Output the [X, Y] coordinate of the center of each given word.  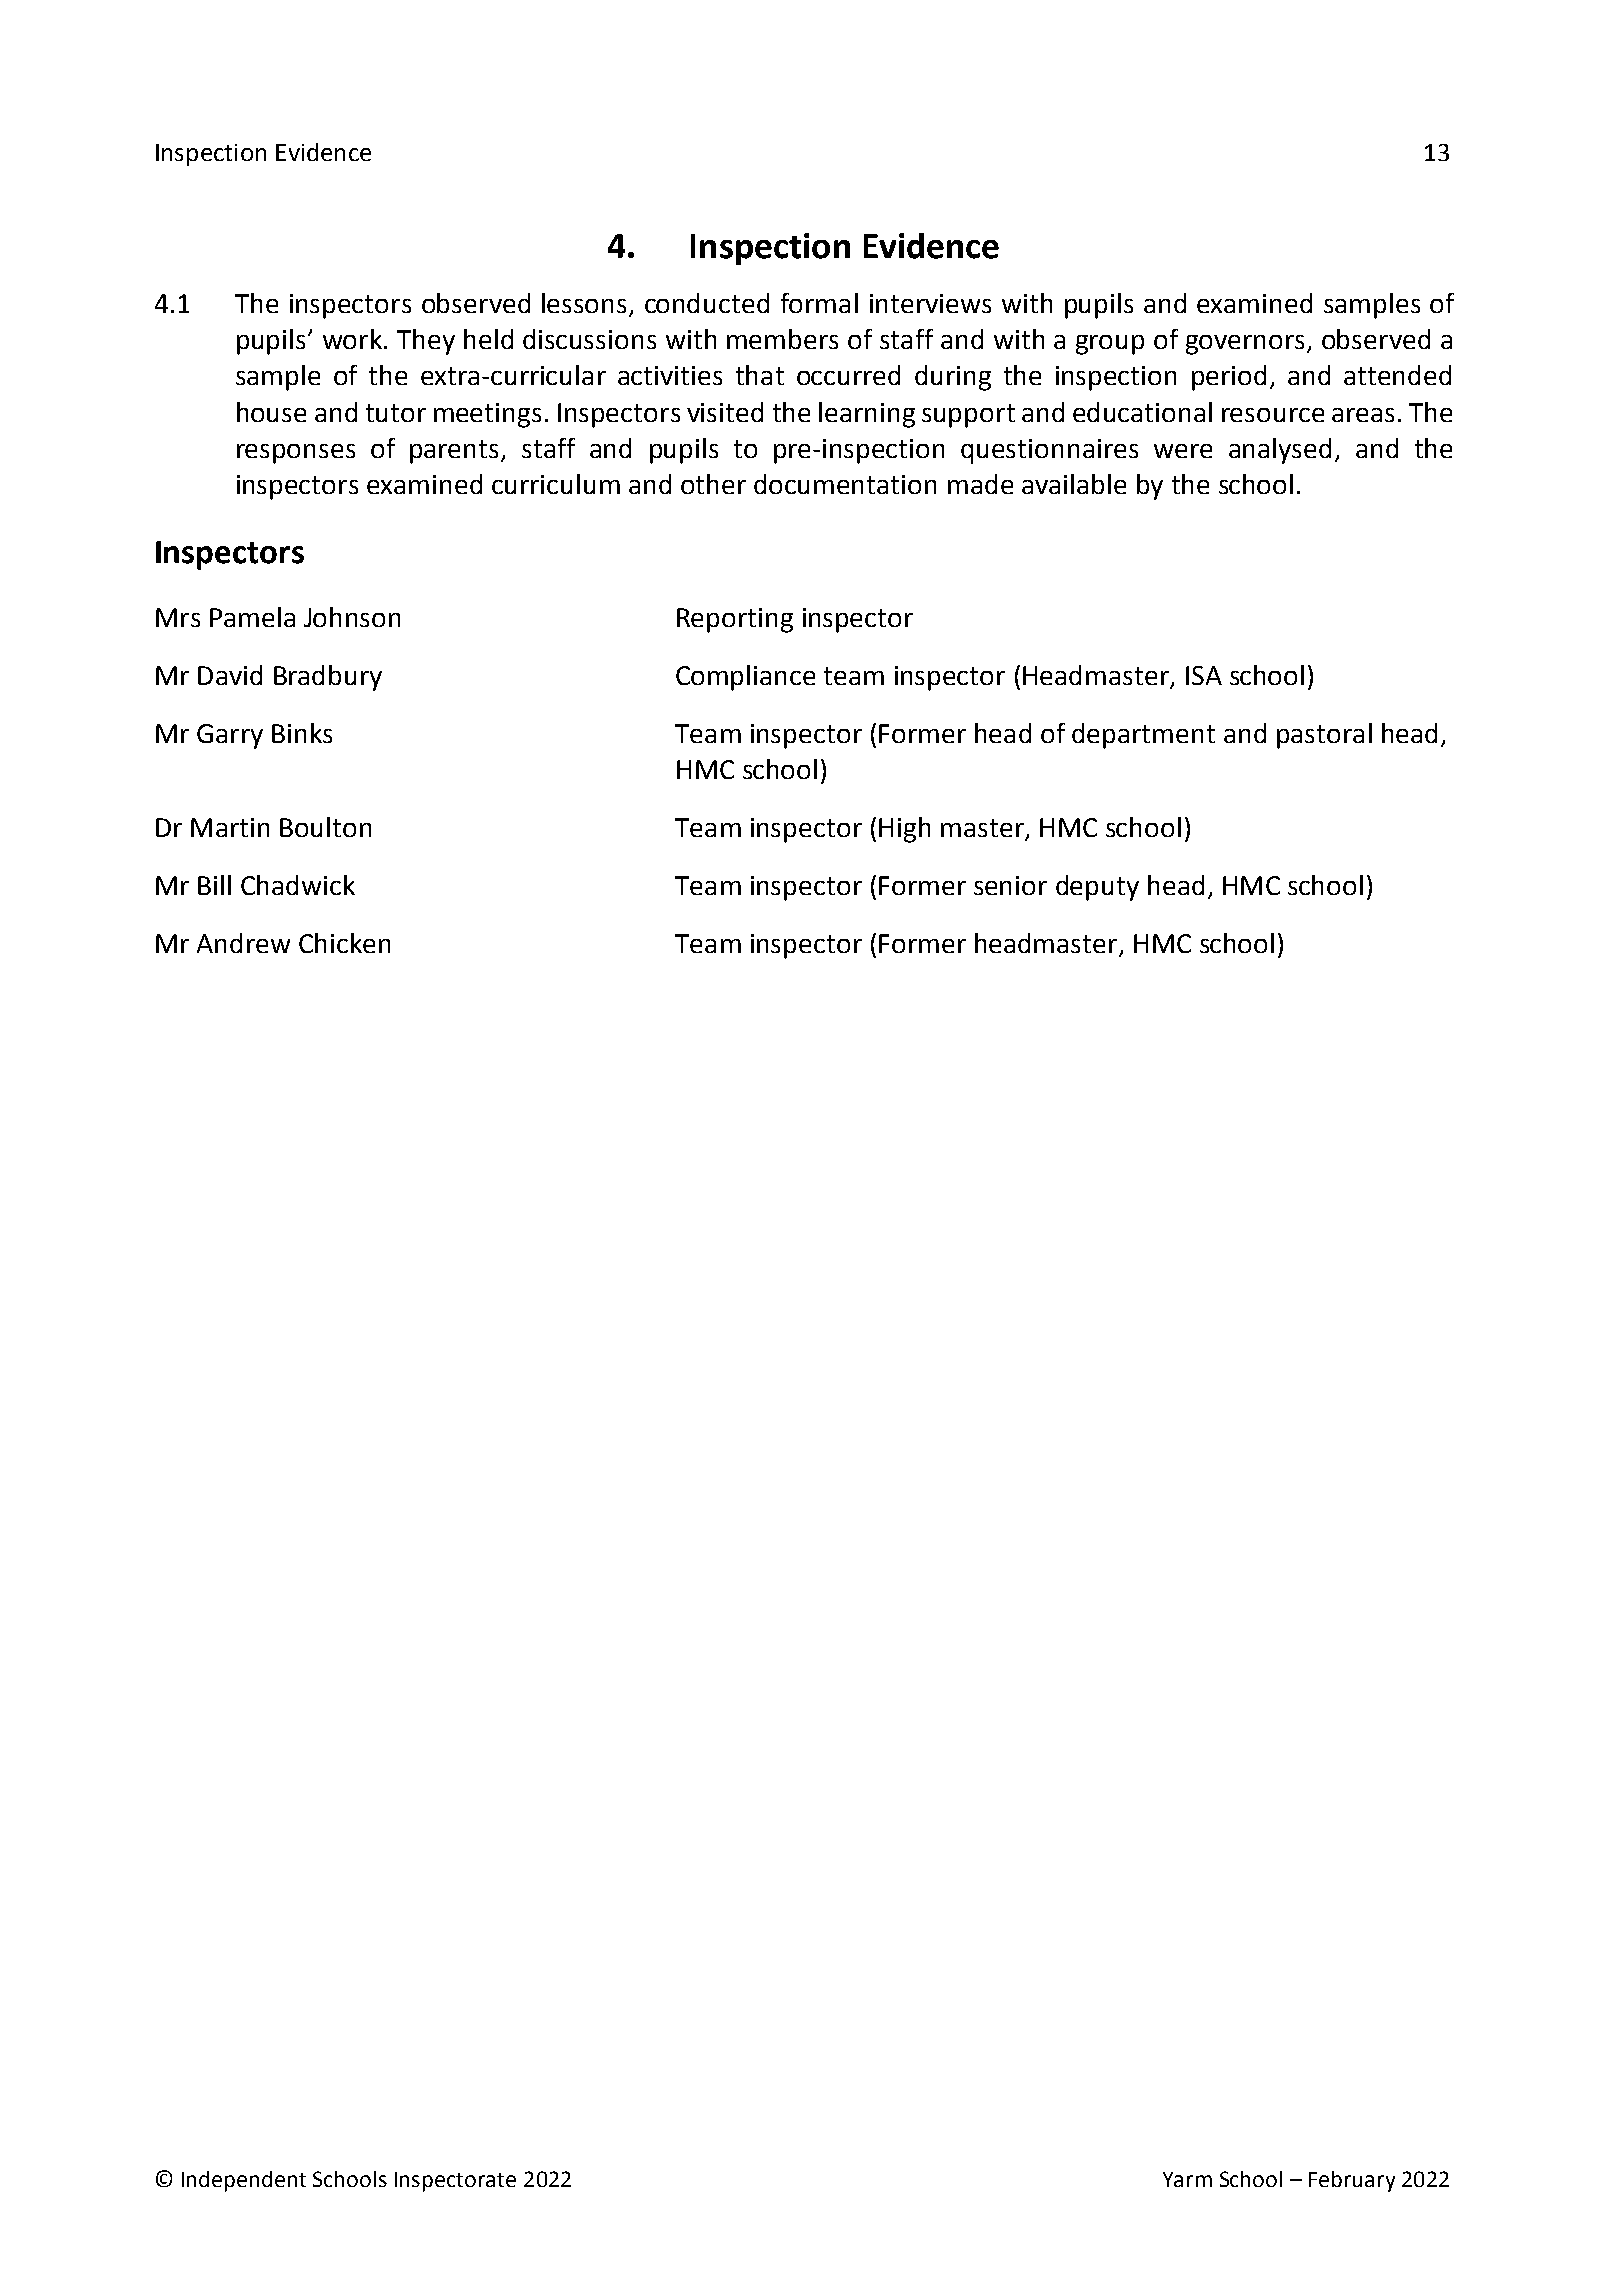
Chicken [344, 943]
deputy [1097, 888]
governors [1245, 345]
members [782, 339]
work [352, 339]
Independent [244, 2181]
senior [1010, 885]
